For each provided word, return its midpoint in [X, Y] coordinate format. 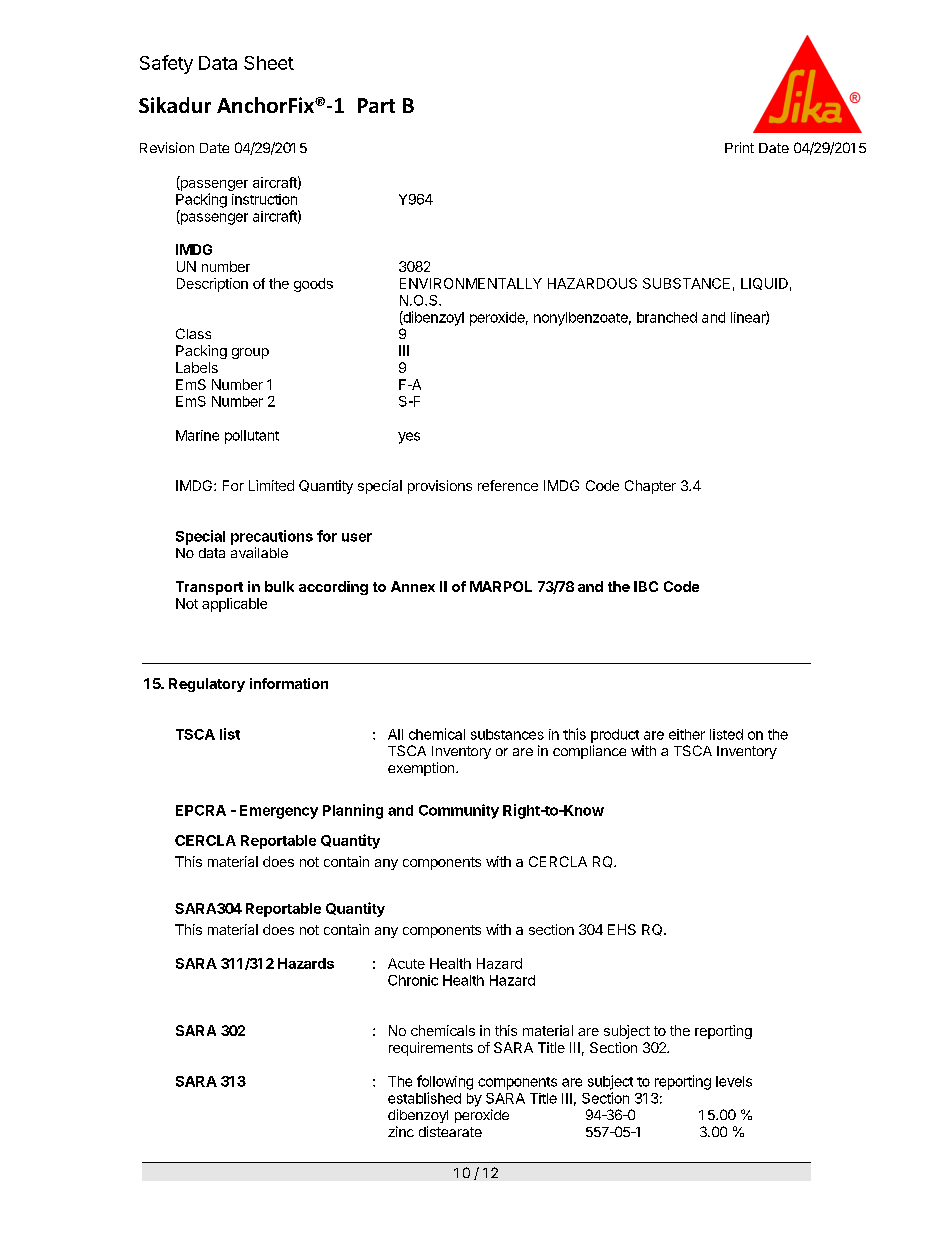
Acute [406, 963]
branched [667, 317]
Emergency [279, 812]
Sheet [269, 63]
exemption [421, 769]
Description [212, 285]
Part [376, 105]
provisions [440, 487]
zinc [401, 1131]
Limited [271, 485]
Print [739, 147]
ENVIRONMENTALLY [471, 283]
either [687, 734]
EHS [622, 929]
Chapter [650, 487]
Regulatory [207, 685]
